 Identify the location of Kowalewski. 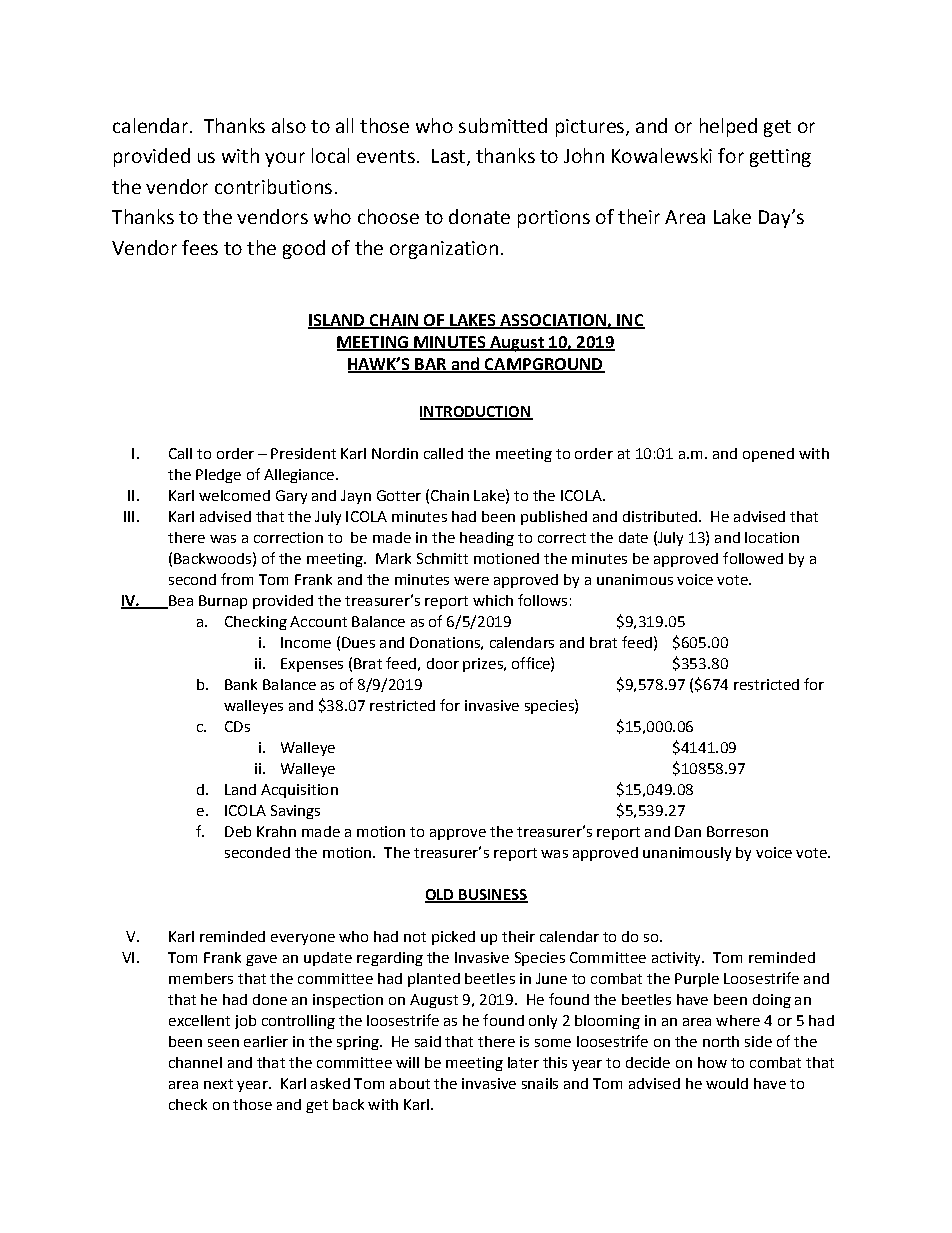
(662, 155).
